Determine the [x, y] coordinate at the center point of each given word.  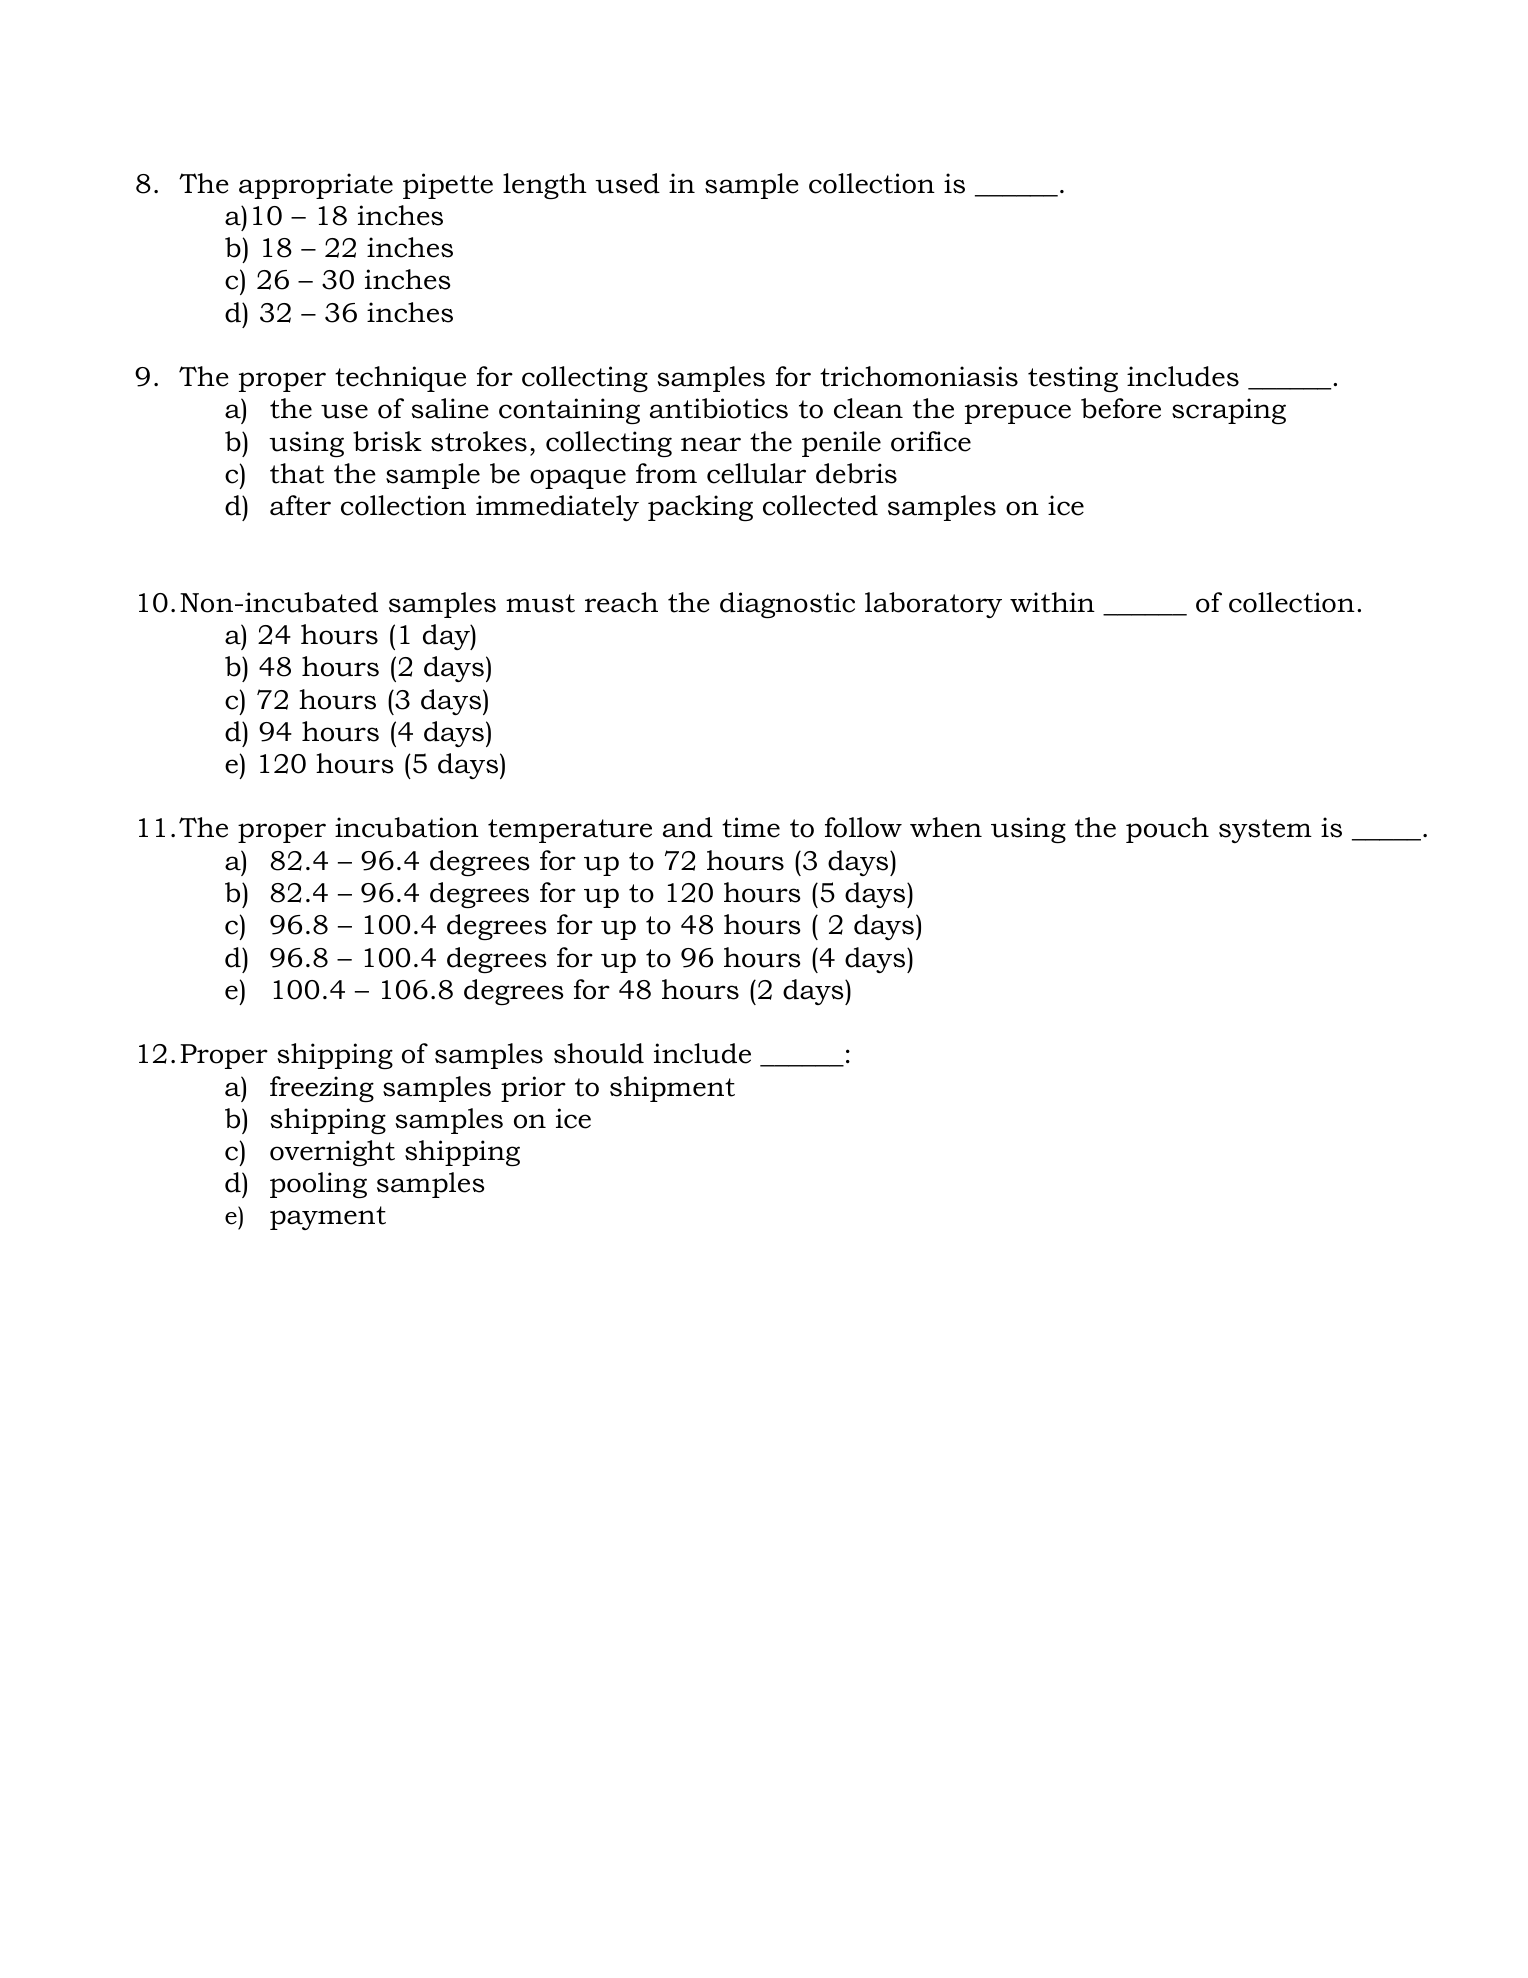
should [599, 1053]
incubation [407, 827]
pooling [318, 1185]
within [1052, 602]
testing [1073, 379]
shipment [672, 1089]
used [627, 183]
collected [820, 505]
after [300, 505]
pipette [448, 186]
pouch [1167, 830]
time [751, 827]
